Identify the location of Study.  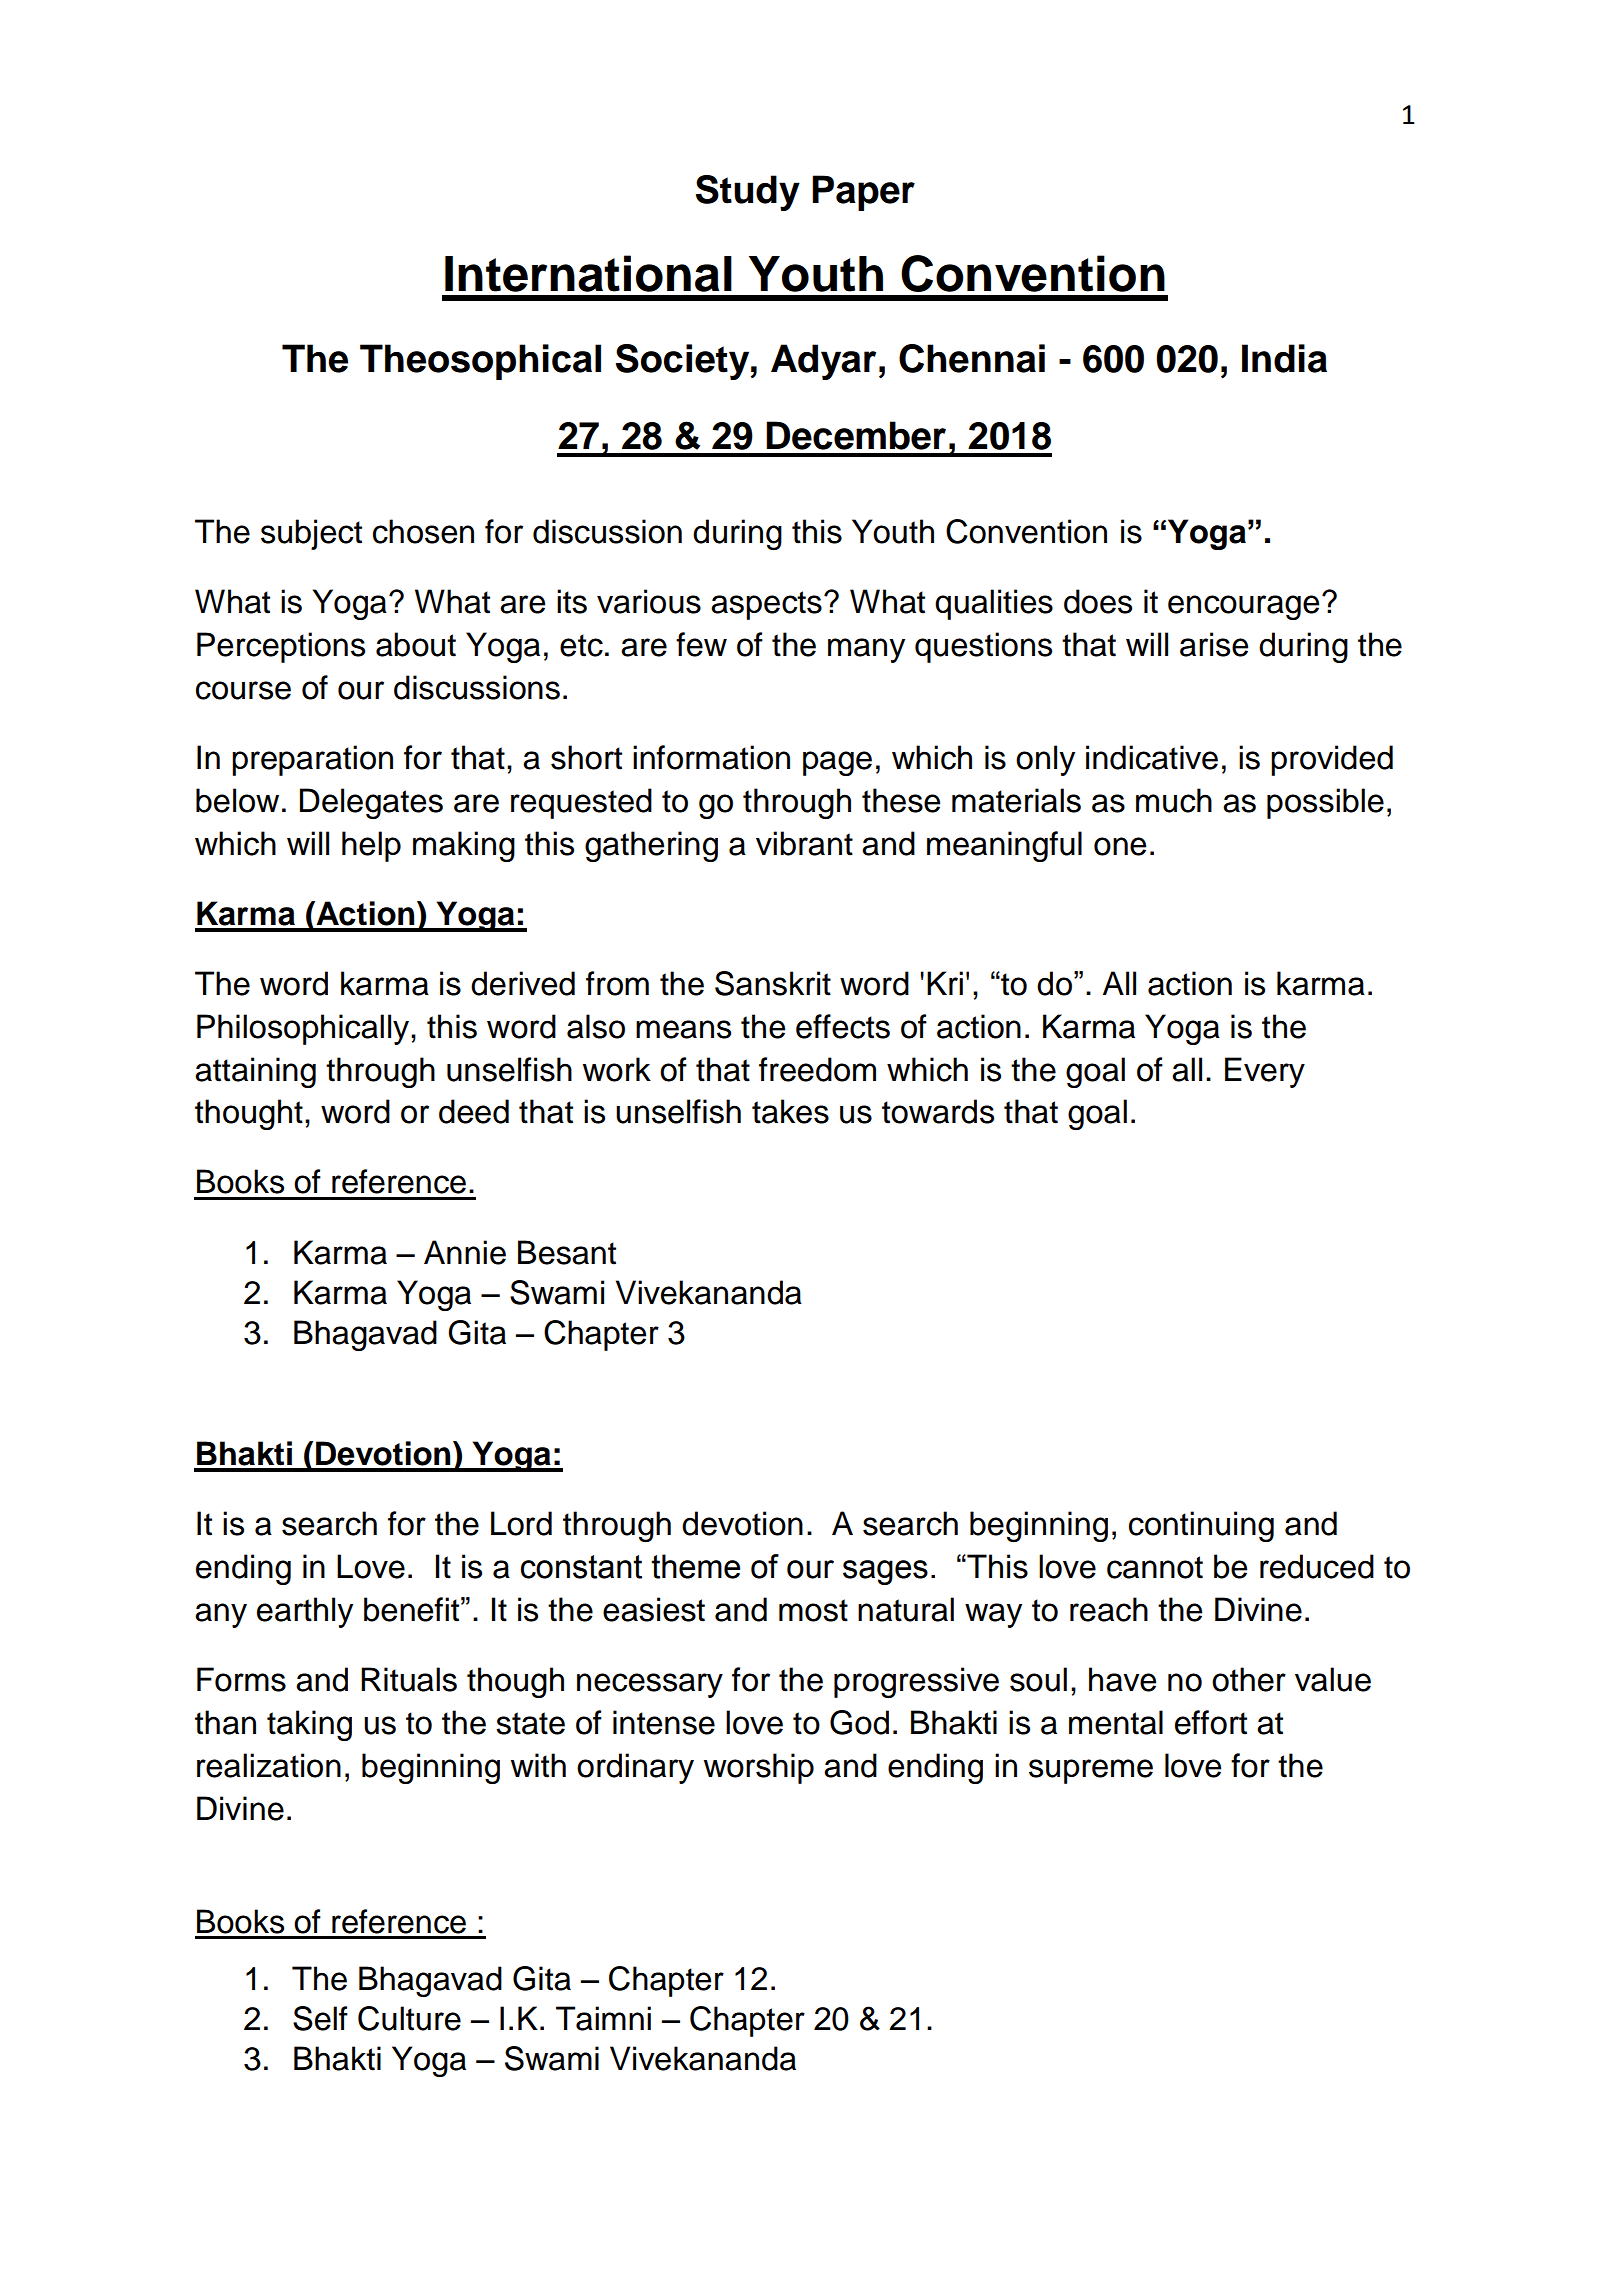
(748, 193).
